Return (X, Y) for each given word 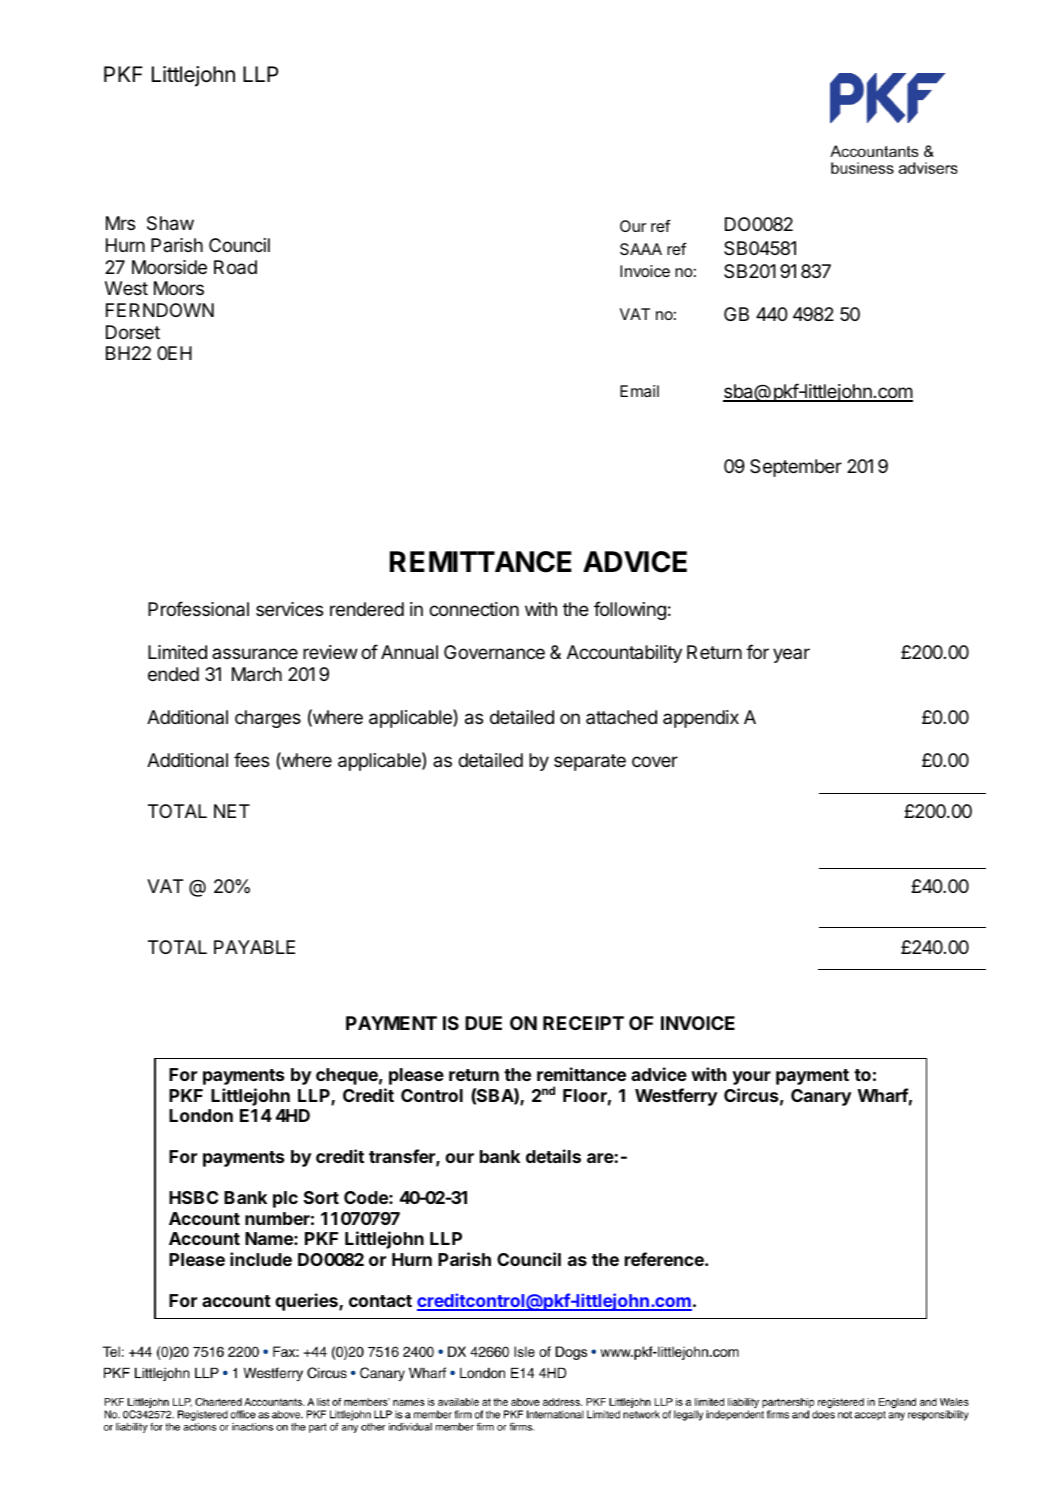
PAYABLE (254, 947)
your (751, 1078)
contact (380, 1301)
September (796, 468)
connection (474, 609)
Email (639, 391)
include (261, 1259)
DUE (483, 1023)
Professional (198, 609)
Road (235, 267)
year (791, 655)
